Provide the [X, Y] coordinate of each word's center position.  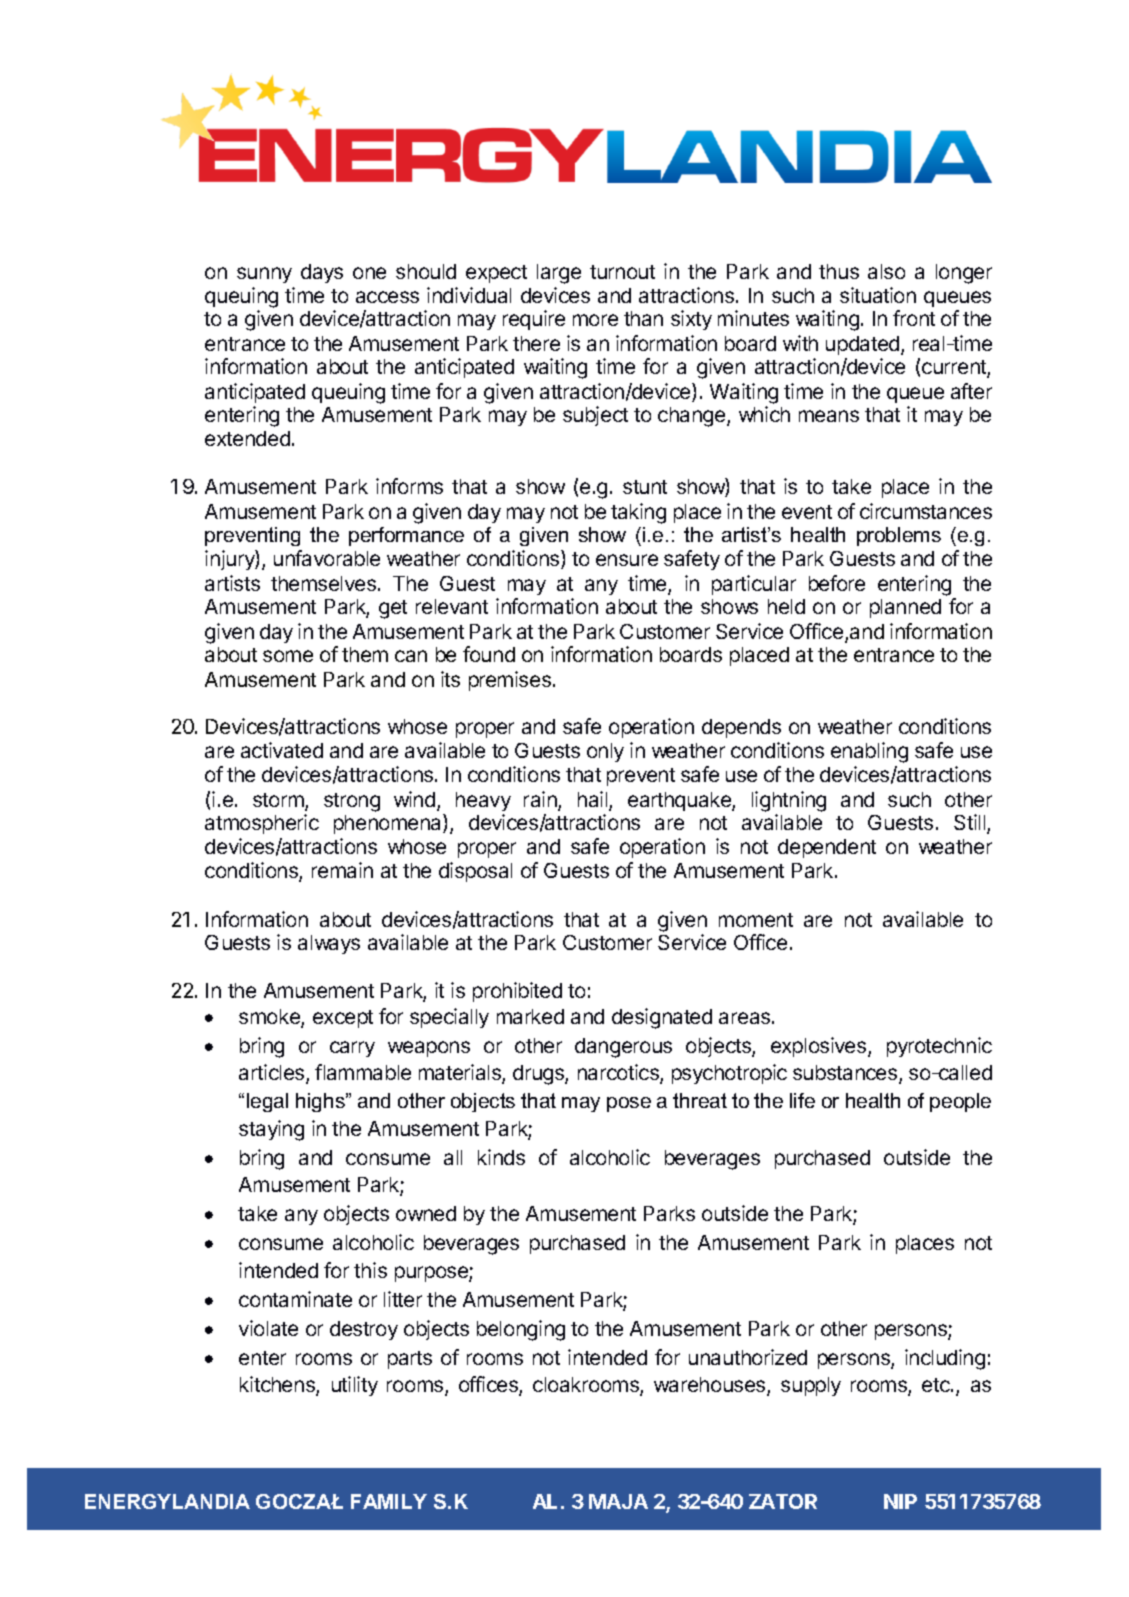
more [595, 320]
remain [342, 870]
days [322, 273]
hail [594, 800]
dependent [827, 848]
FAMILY [389, 1501]
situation [878, 295]
